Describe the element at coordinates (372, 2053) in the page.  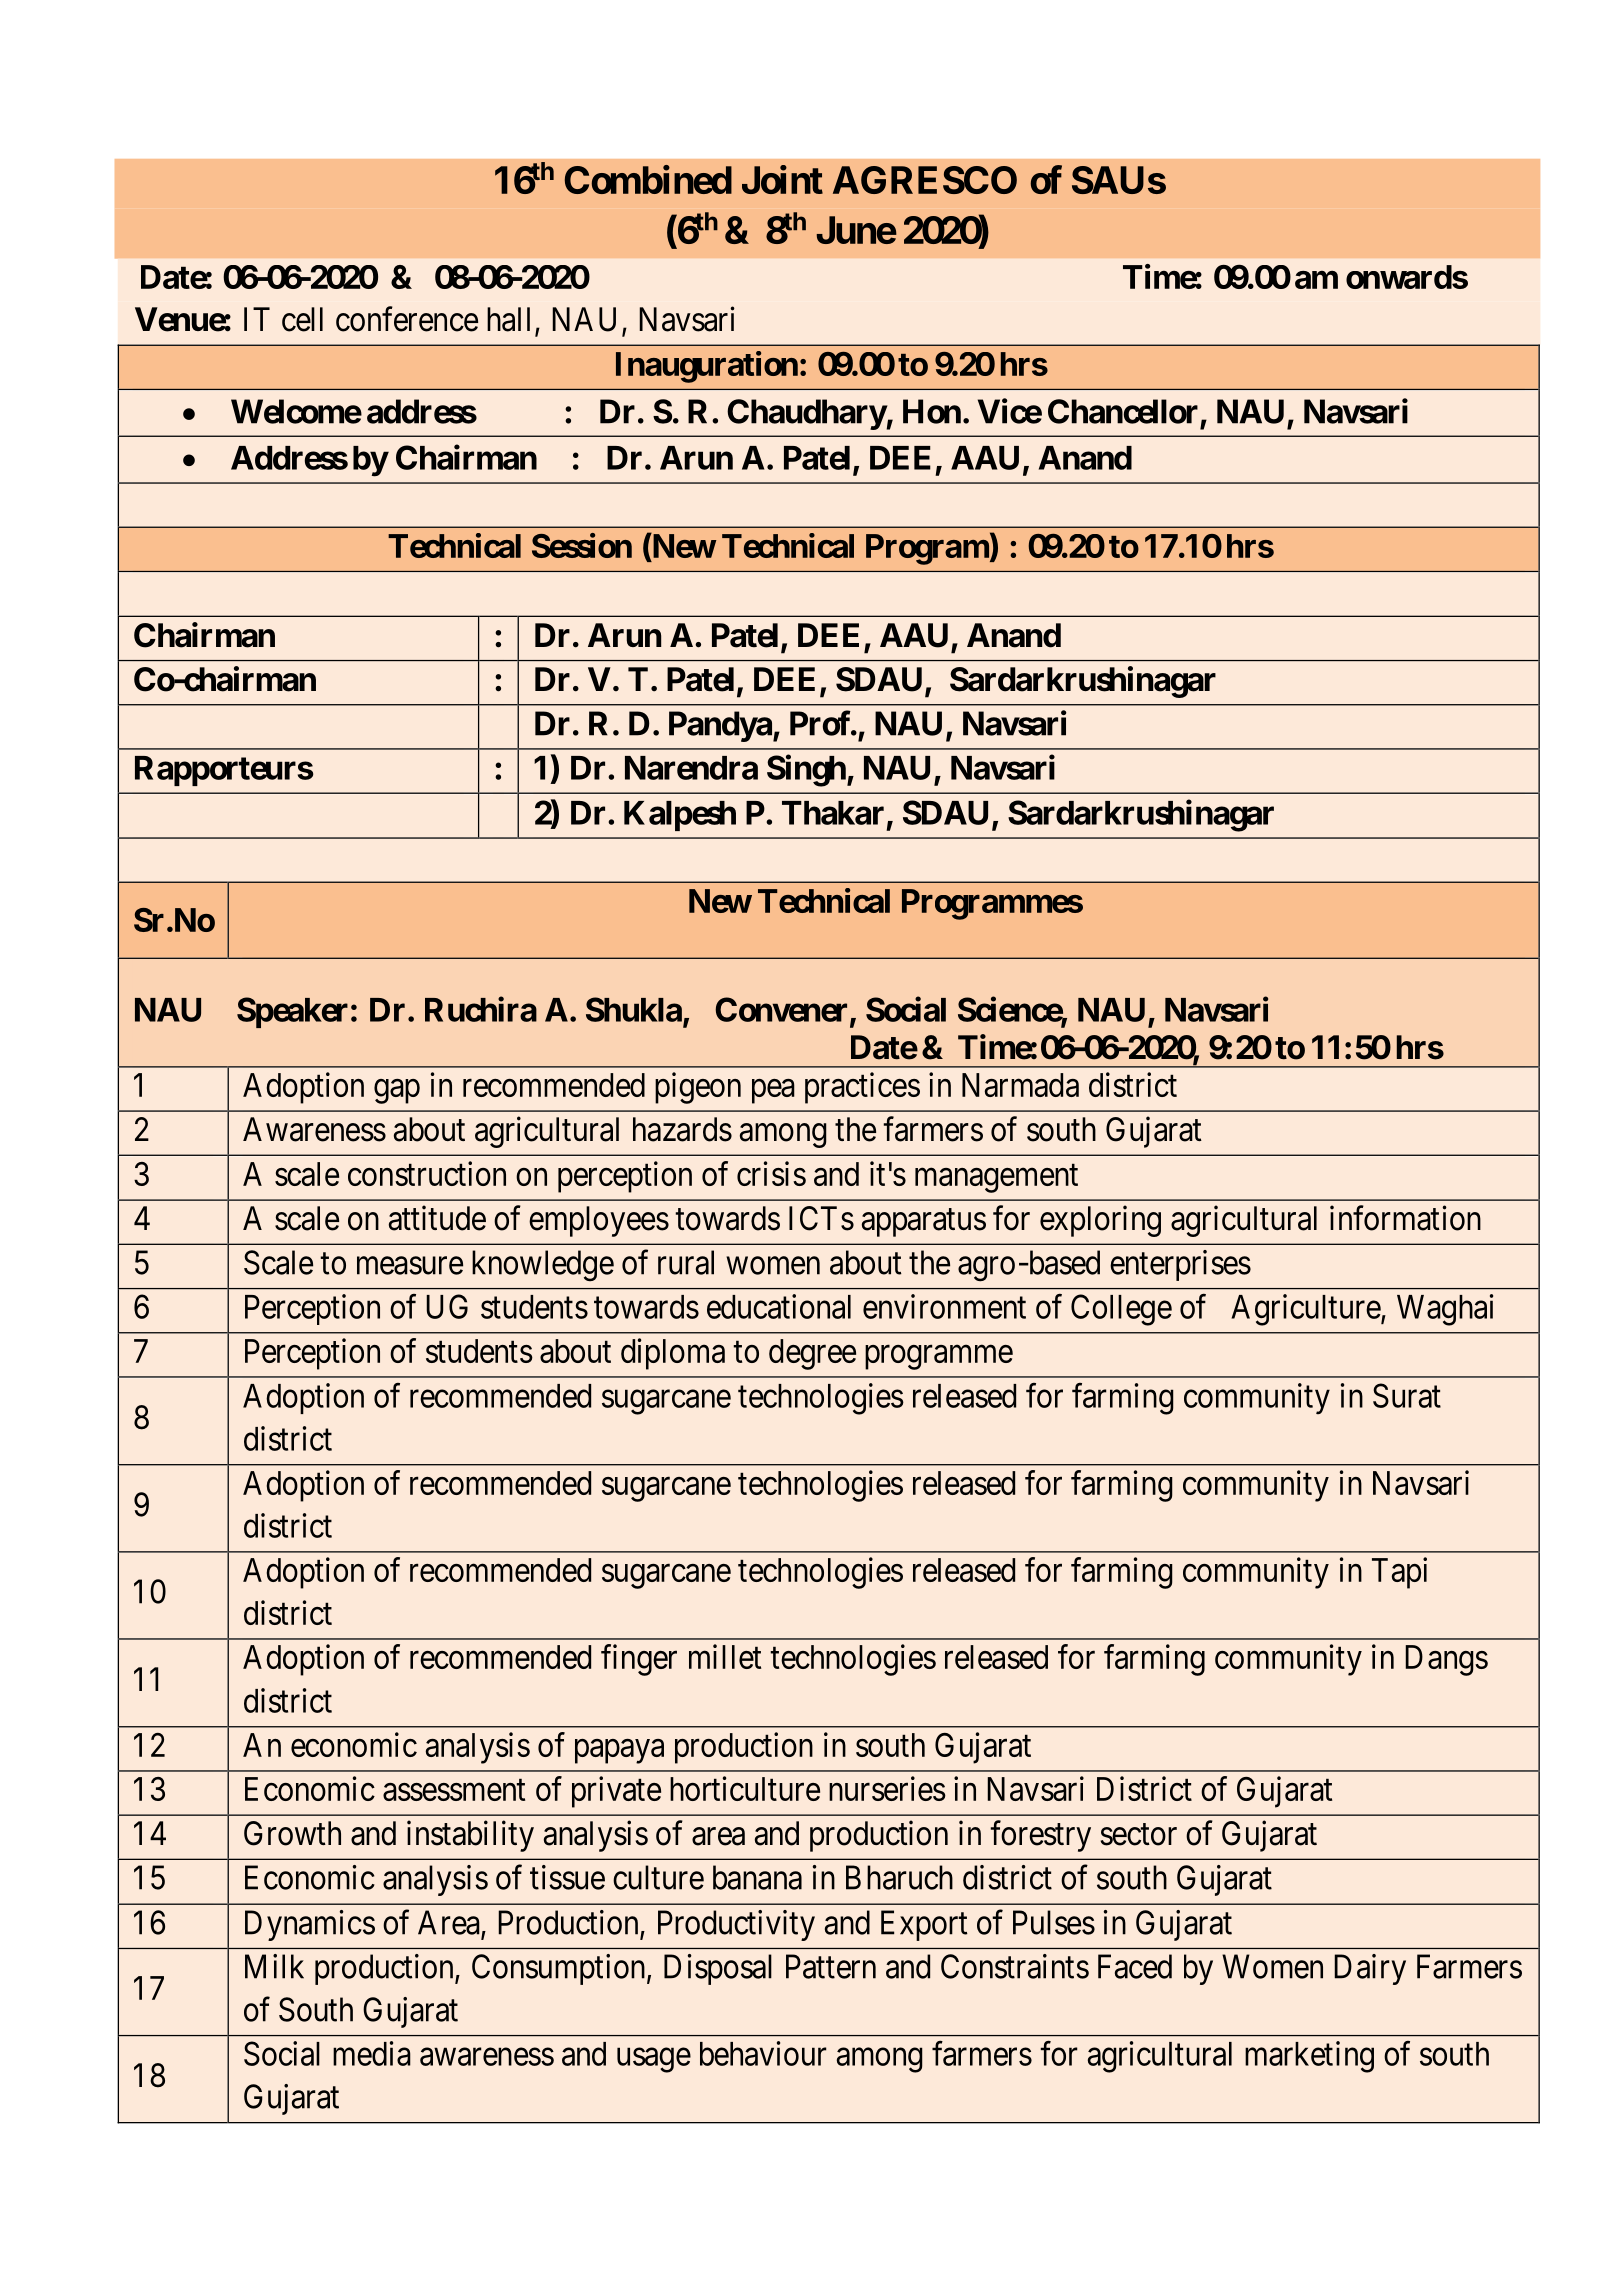
I see `media` at that location.
